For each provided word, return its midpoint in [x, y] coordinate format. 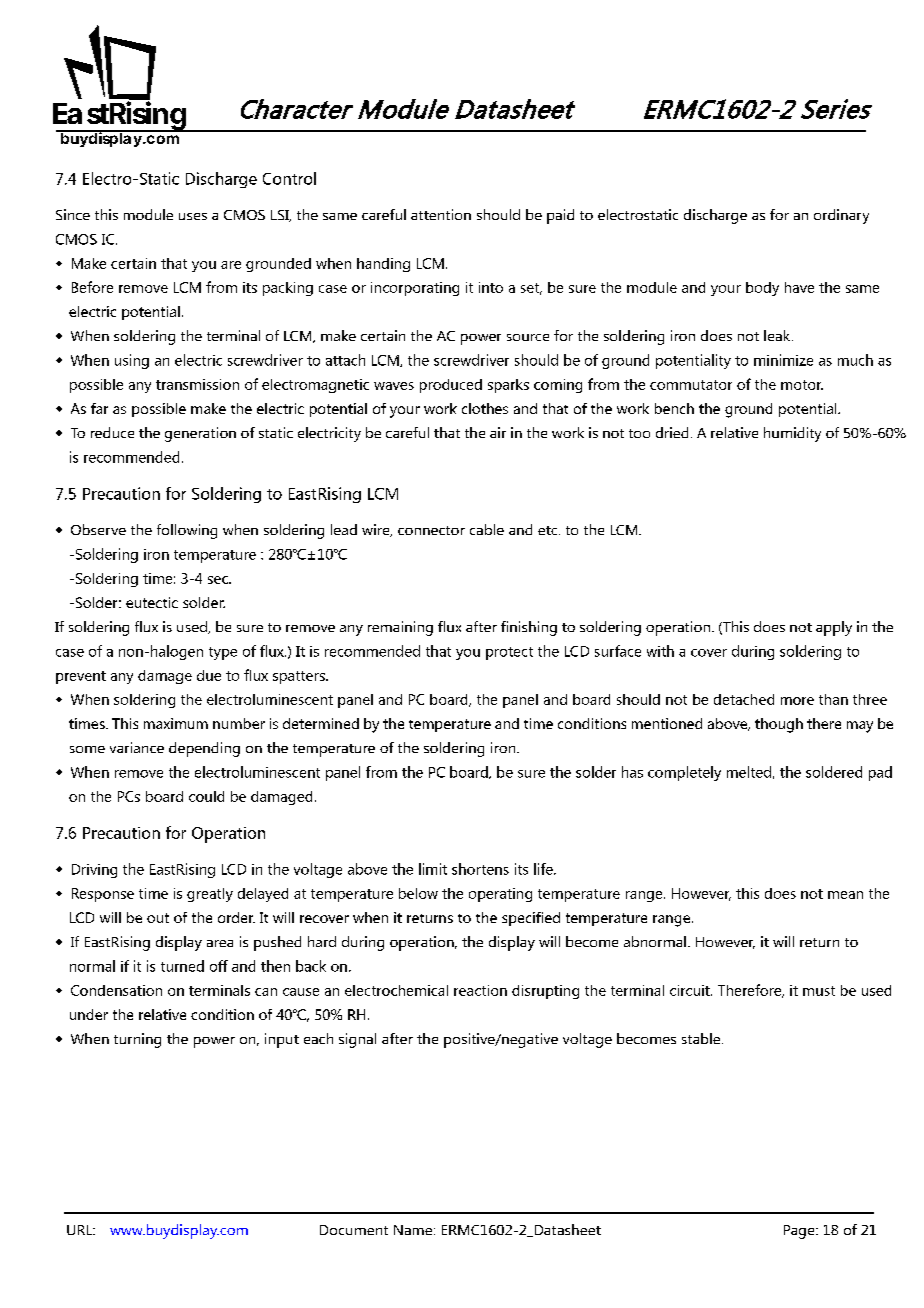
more [797, 701]
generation [200, 434]
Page [800, 1232]
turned [182, 966]
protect [509, 653]
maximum [176, 723]
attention [441, 214]
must [819, 991]
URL [81, 1230]
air [498, 432]
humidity [792, 434]
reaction [480, 990]
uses [193, 216]
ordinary [841, 216]
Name [413, 1230]
